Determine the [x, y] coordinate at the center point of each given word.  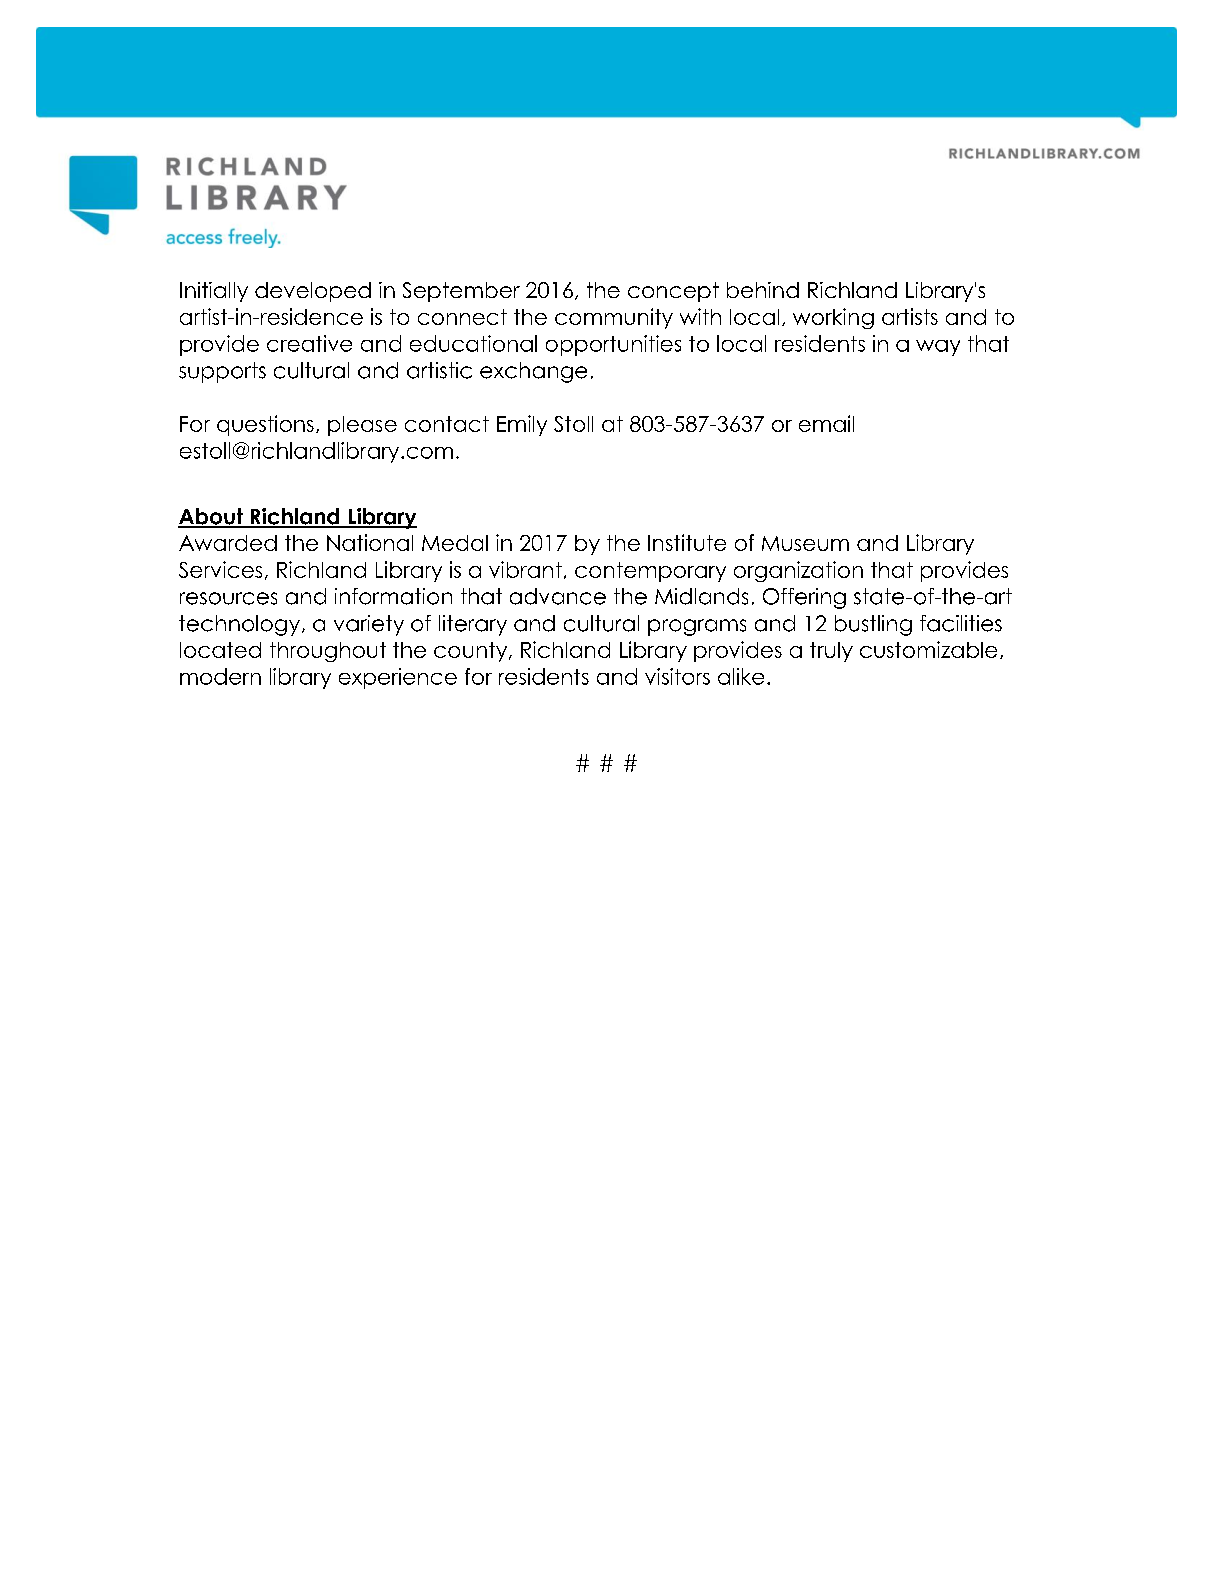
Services [220, 569]
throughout [328, 652]
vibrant [525, 569]
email [826, 423]
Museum [805, 543]
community [614, 318]
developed [313, 292]
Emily [522, 425]
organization [798, 571]
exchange [533, 372]
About [211, 517]
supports [222, 372]
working [833, 318]
